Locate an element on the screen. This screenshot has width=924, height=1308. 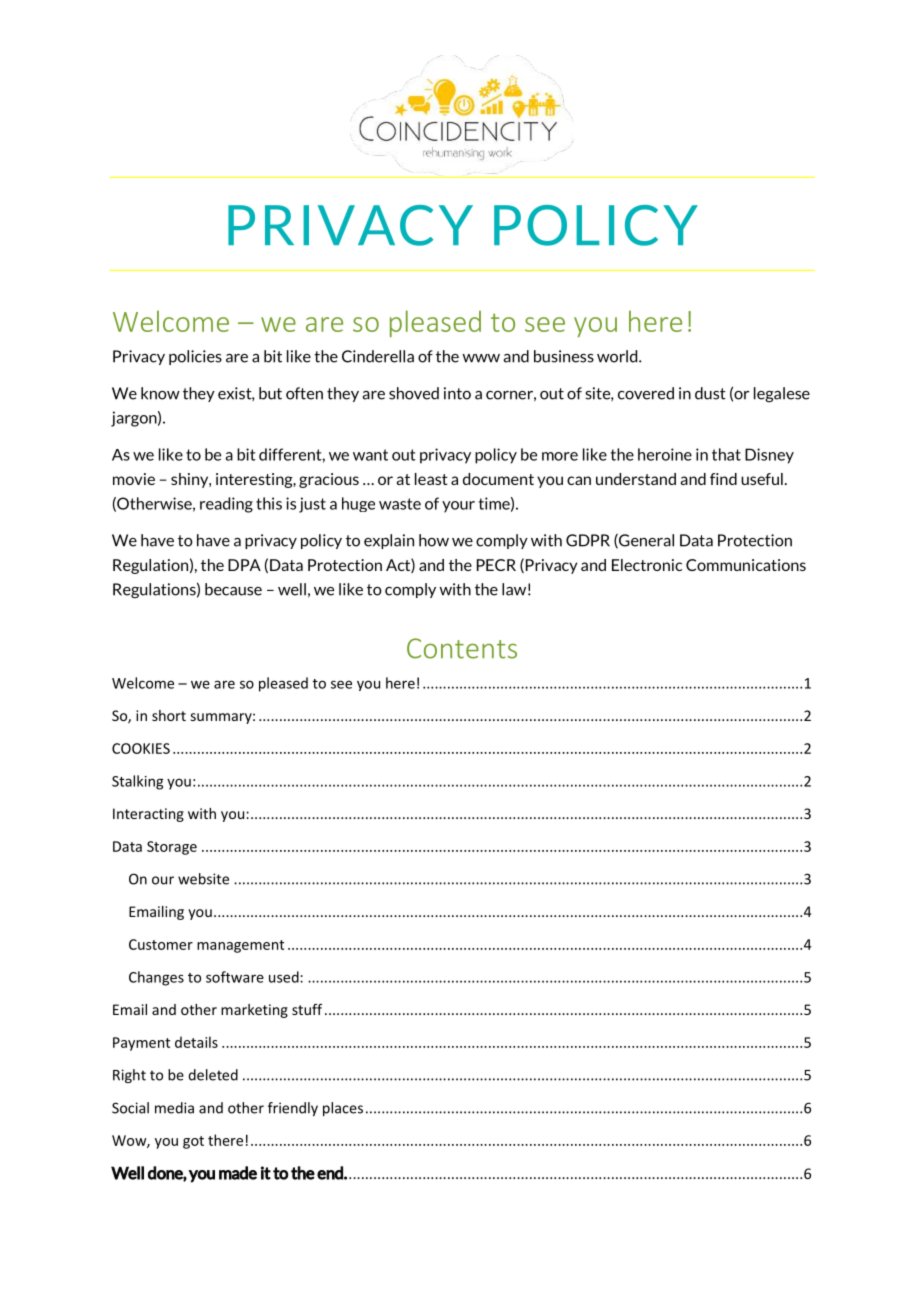
into is located at coordinates (457, 393).
